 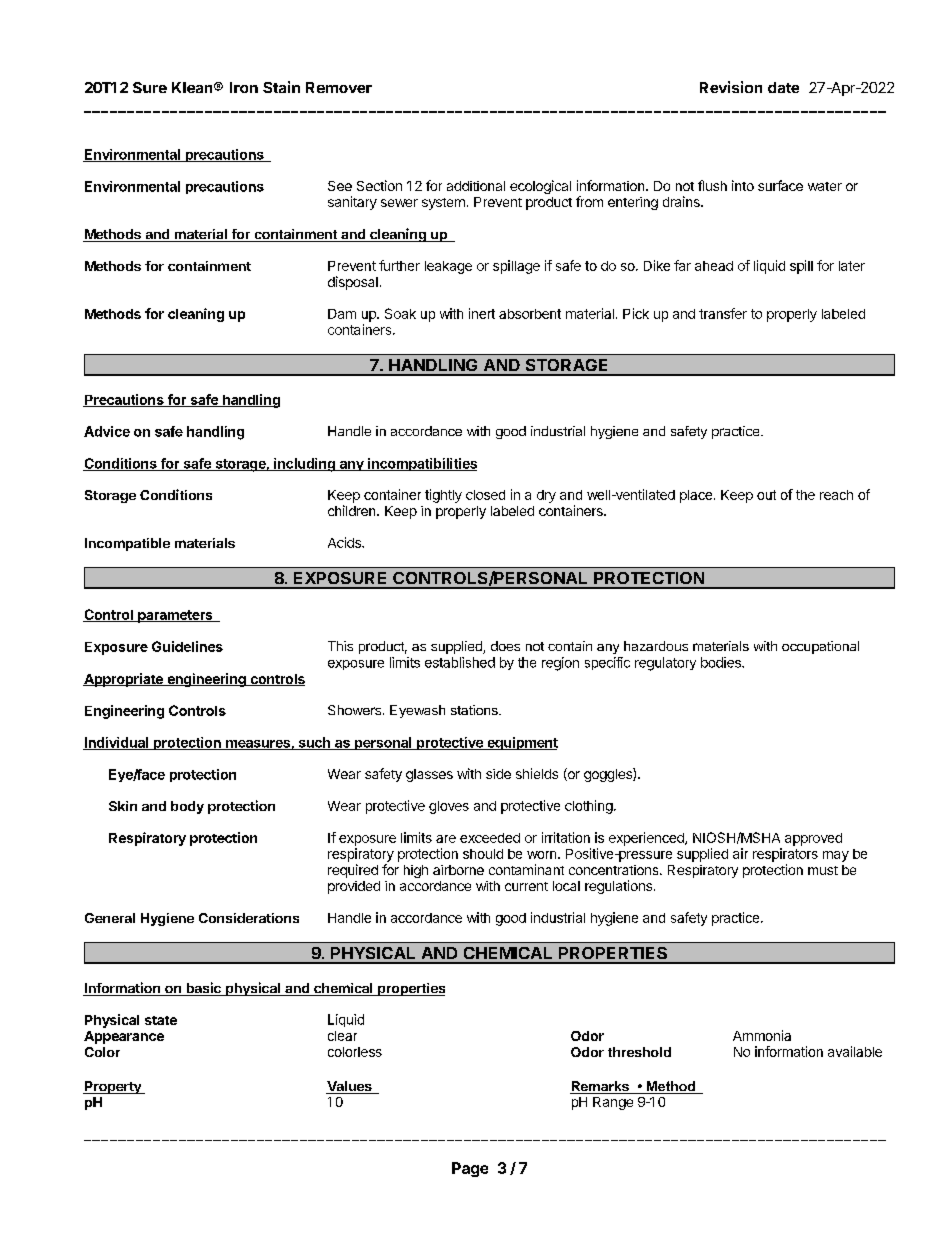 I want to click on occupational, so click(x=820, y=647).
